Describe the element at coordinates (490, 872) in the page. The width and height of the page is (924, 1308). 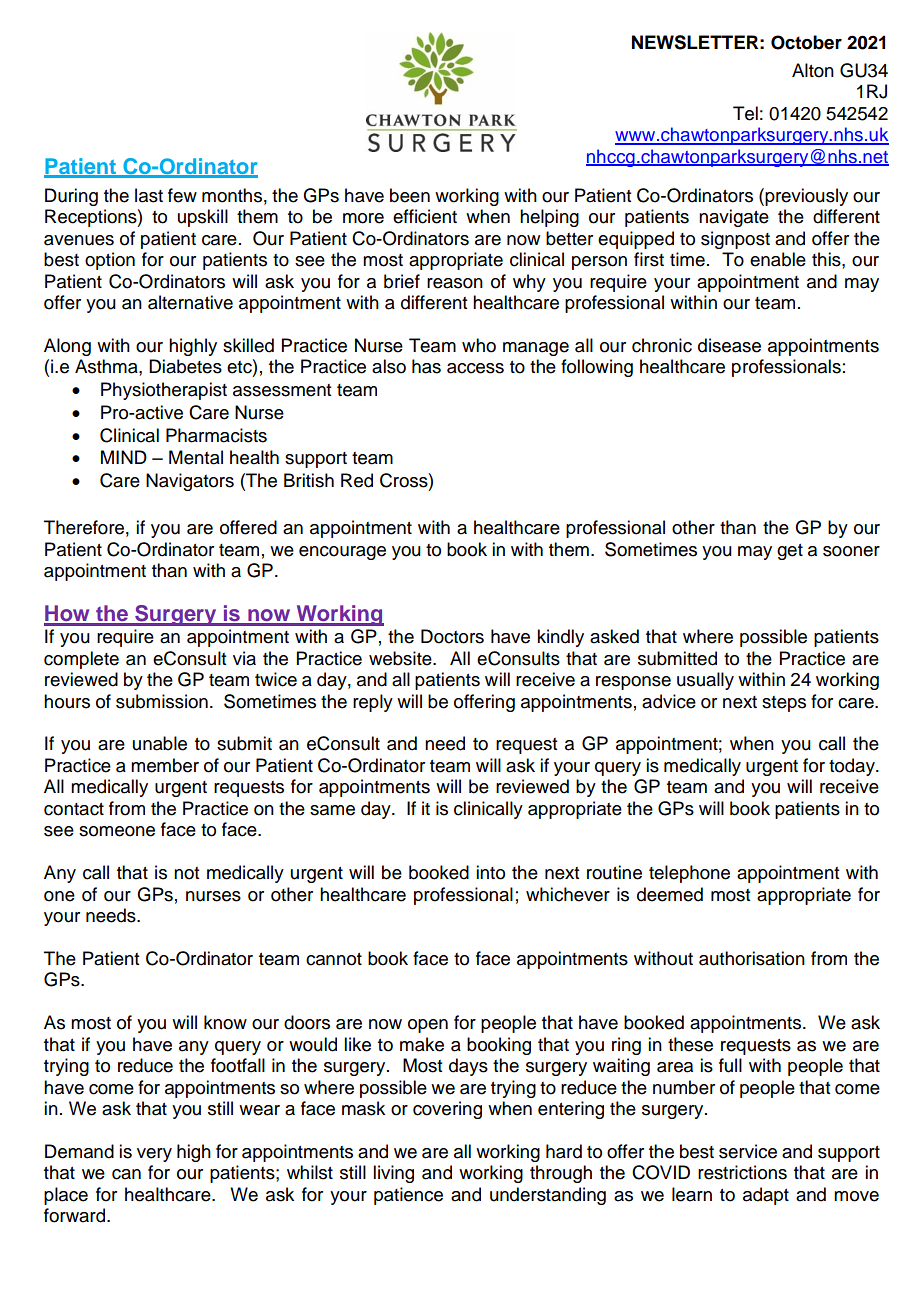
I see `into` at that location.
